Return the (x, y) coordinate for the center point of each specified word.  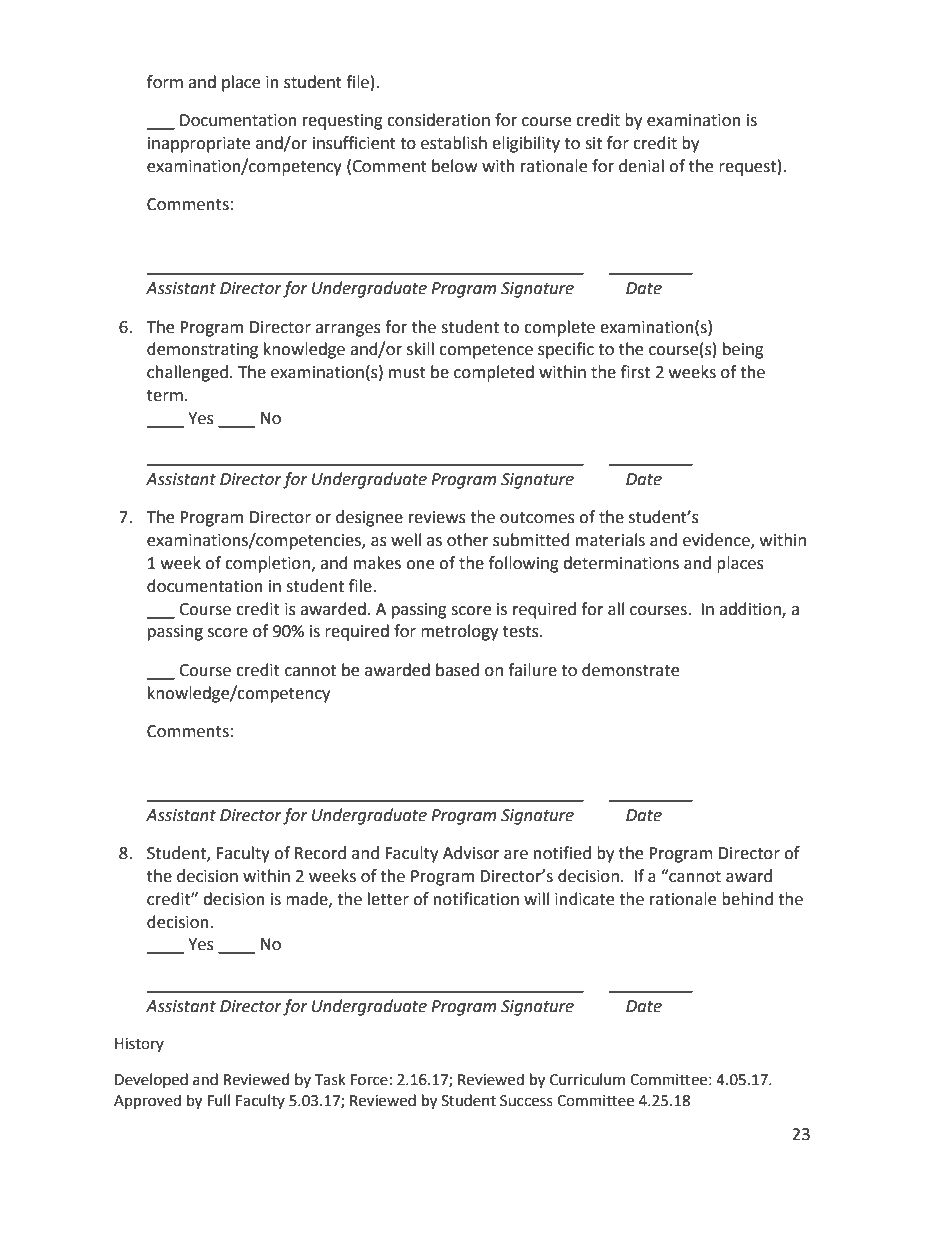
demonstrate (630, 670)
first (635, 372)
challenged (187, 373)
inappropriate (199, 145)
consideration (438, 120)
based (457, 670)
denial (641, 166)
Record (320, 853)
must (407, 373)
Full (219, 1100)
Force (369, 1080)
